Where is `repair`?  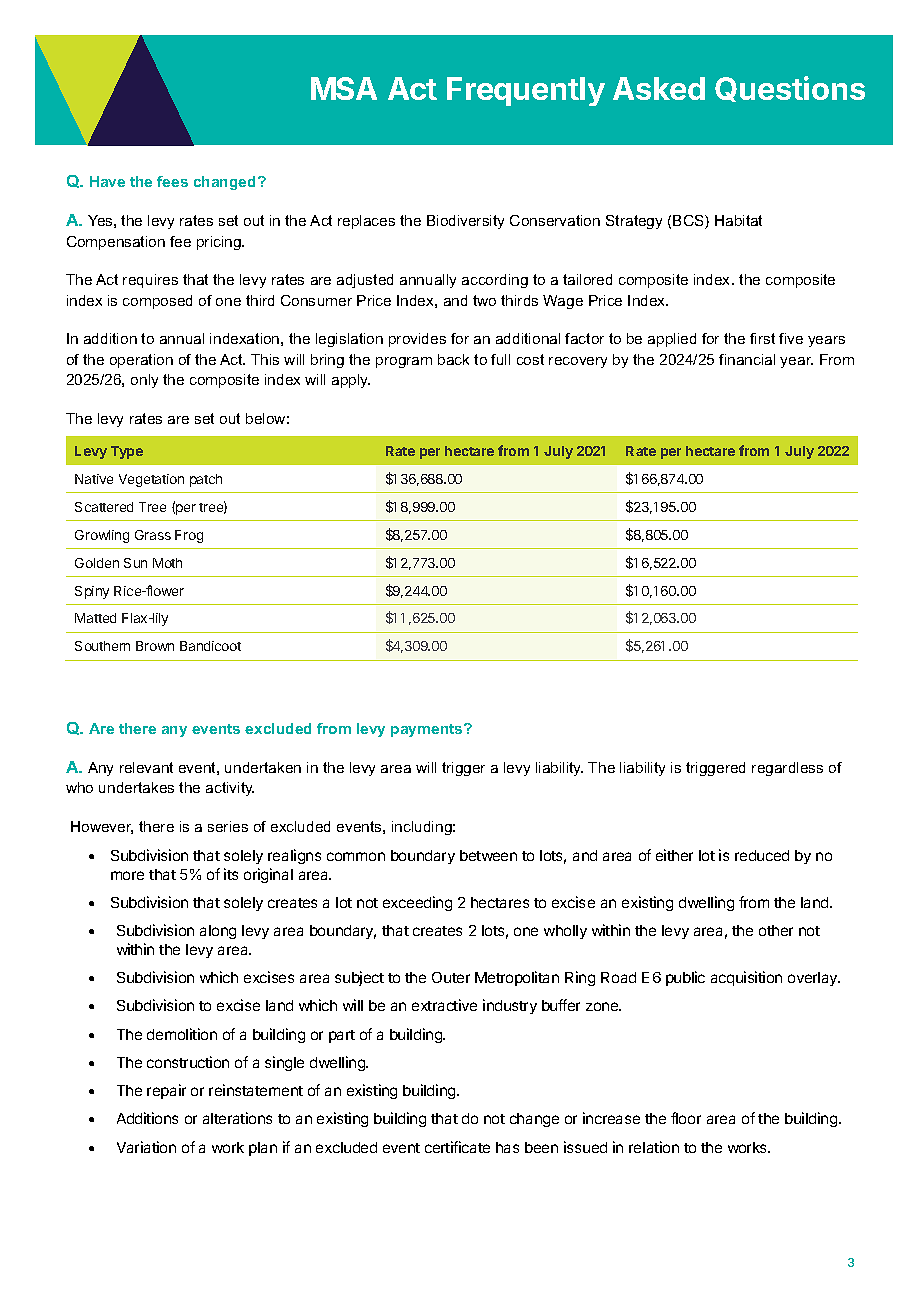
repair is located at coordinates (166, 1091).
